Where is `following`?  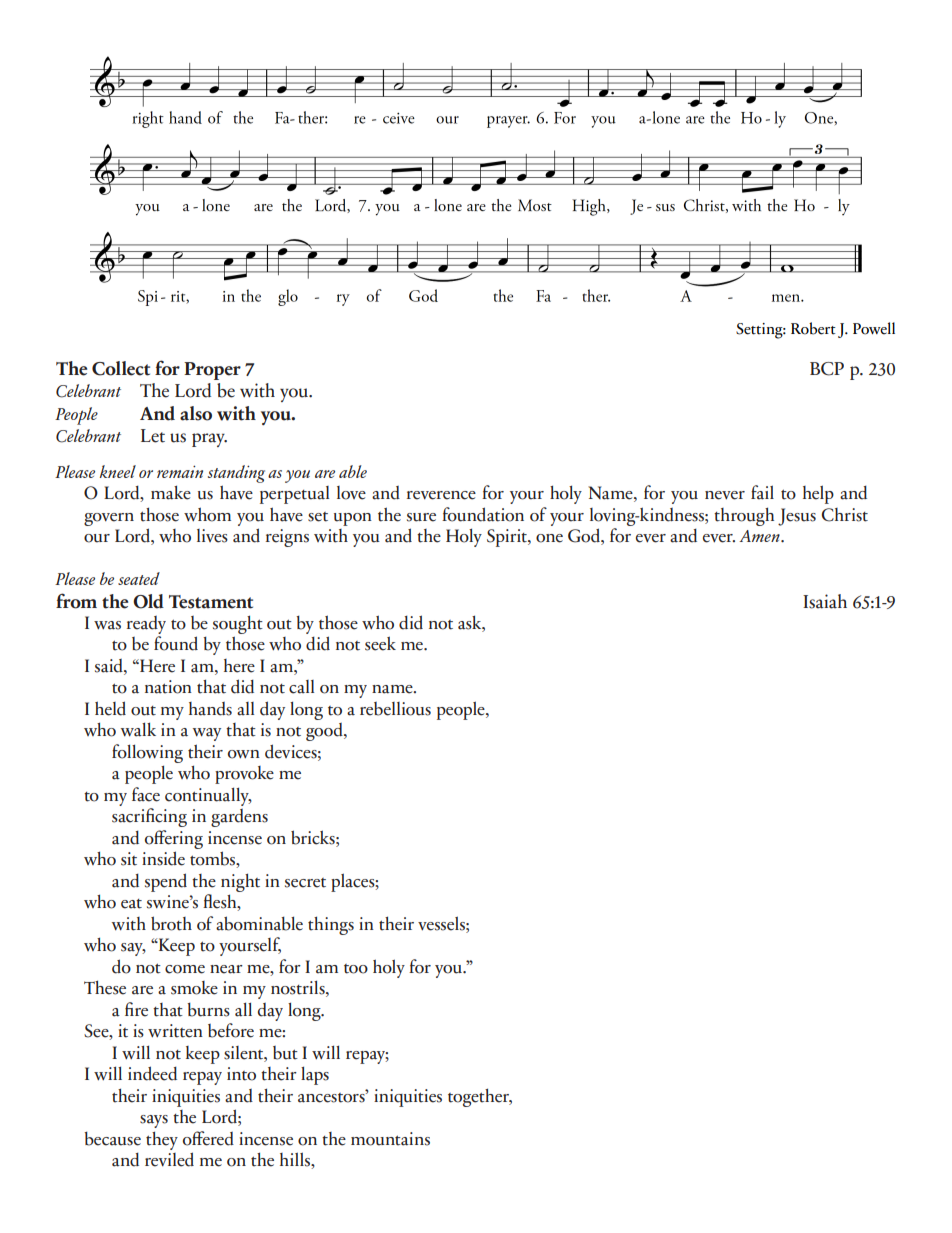
following is located at coordinates (147, 753).
